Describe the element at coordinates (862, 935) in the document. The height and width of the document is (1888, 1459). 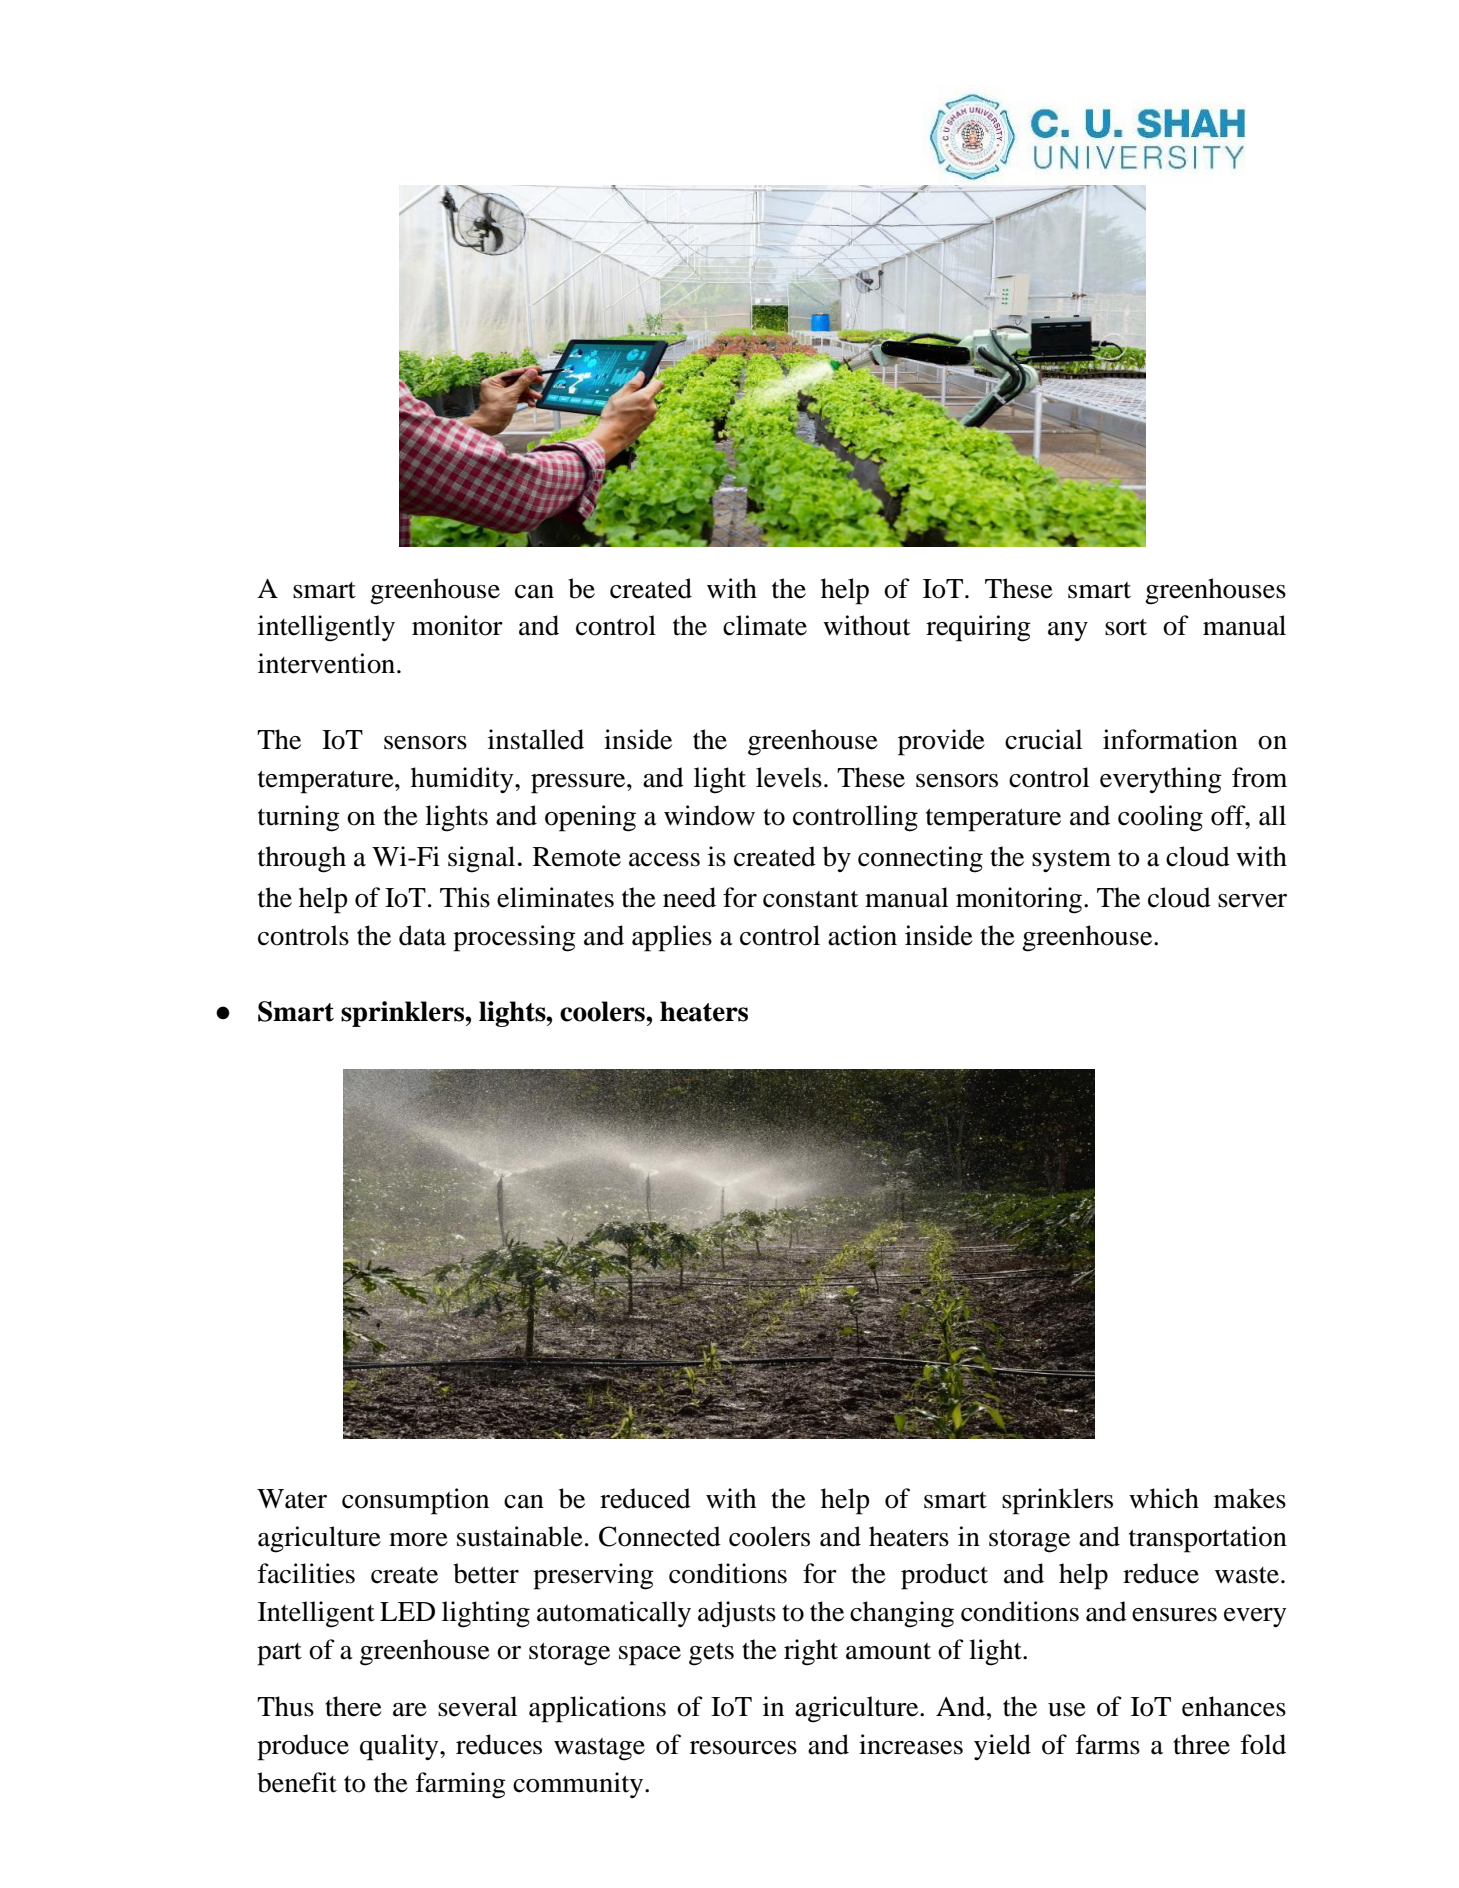
I see `action` at that location.
